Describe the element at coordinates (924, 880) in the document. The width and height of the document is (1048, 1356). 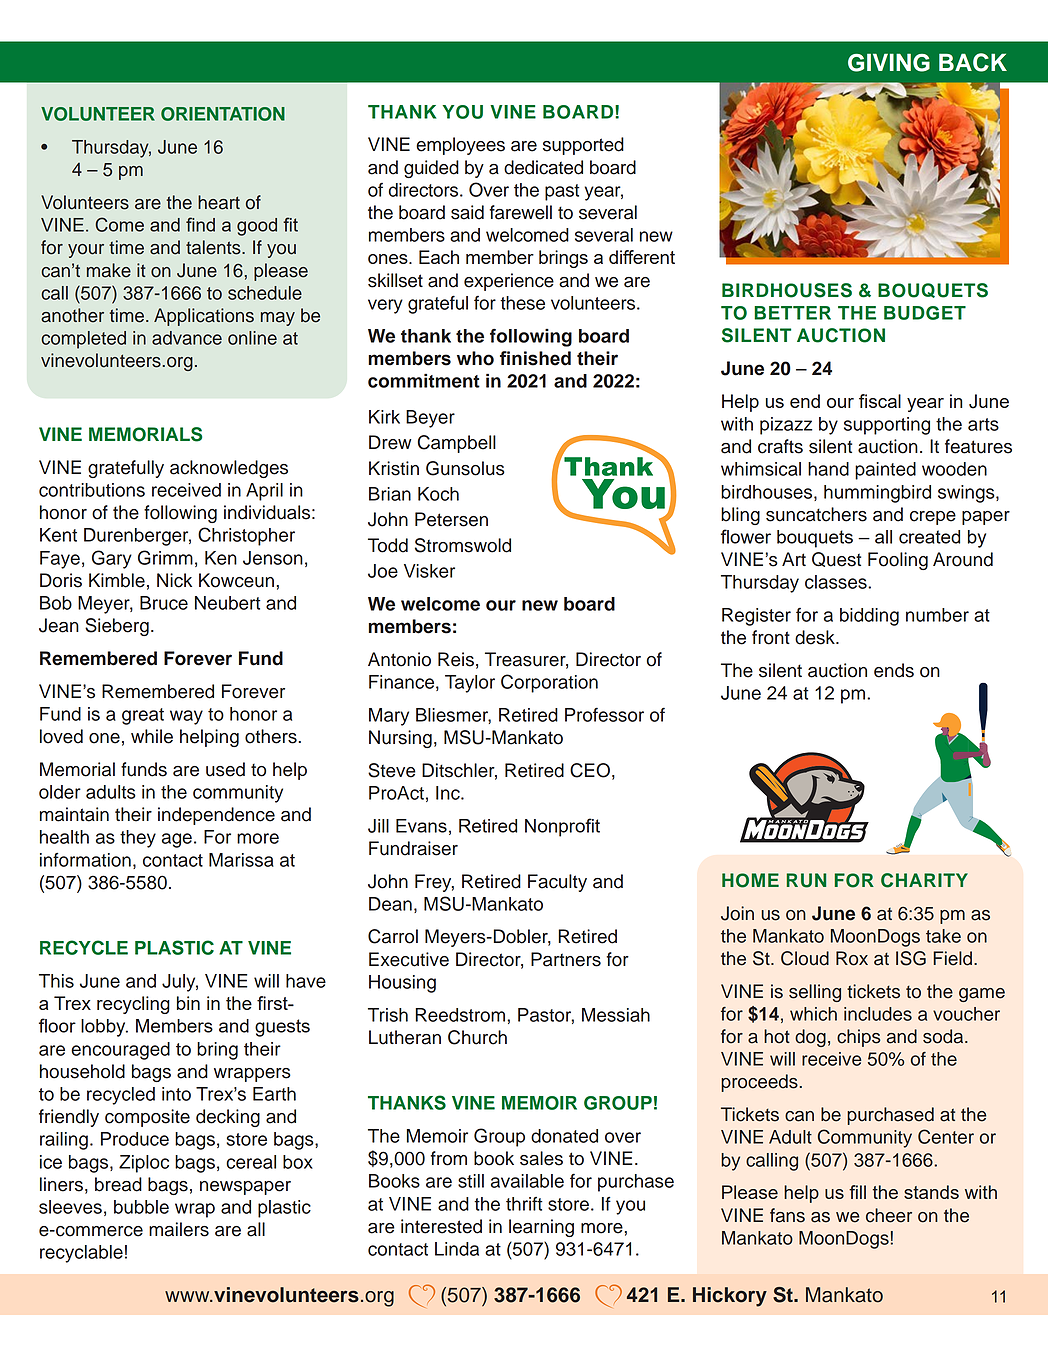
I see `CHARITY` at that location.
